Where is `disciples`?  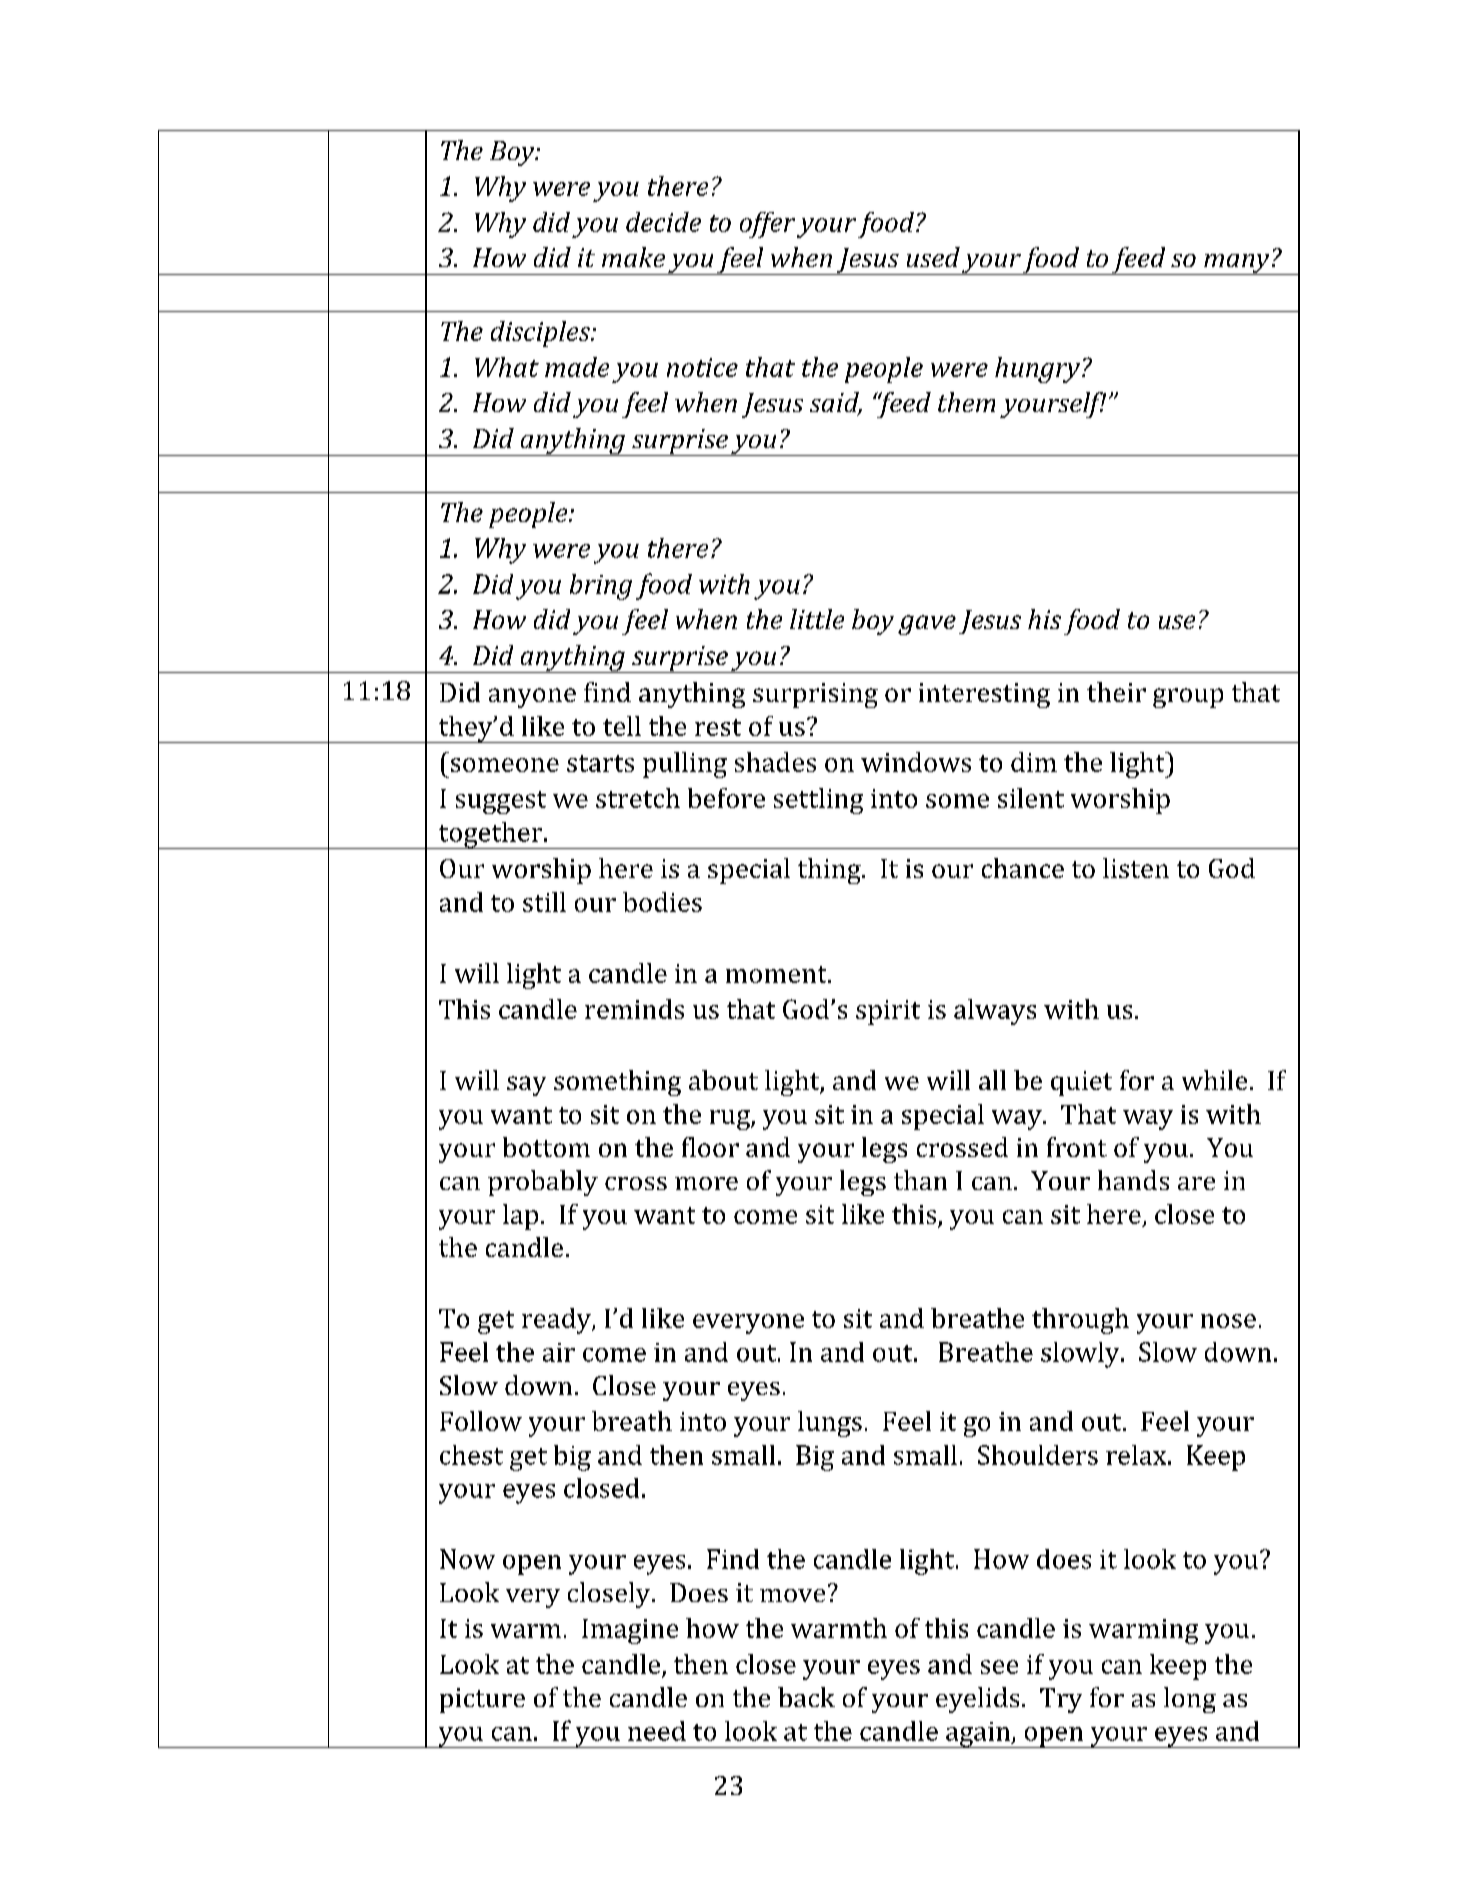
disciples is located at coordinates (541, 334).
